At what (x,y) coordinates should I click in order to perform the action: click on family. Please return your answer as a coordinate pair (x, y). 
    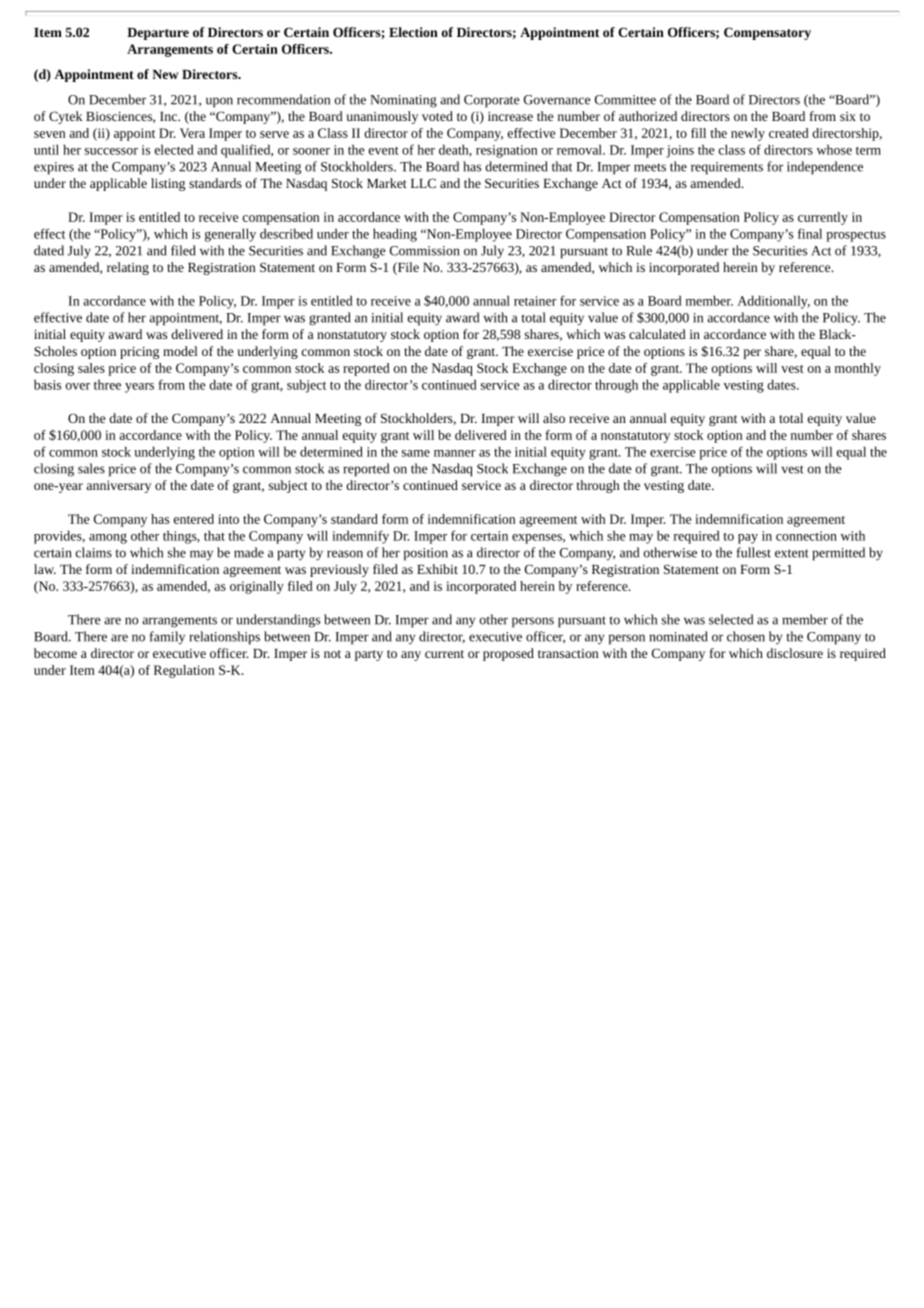
    Looking at the image, I should click on (167, 638).
